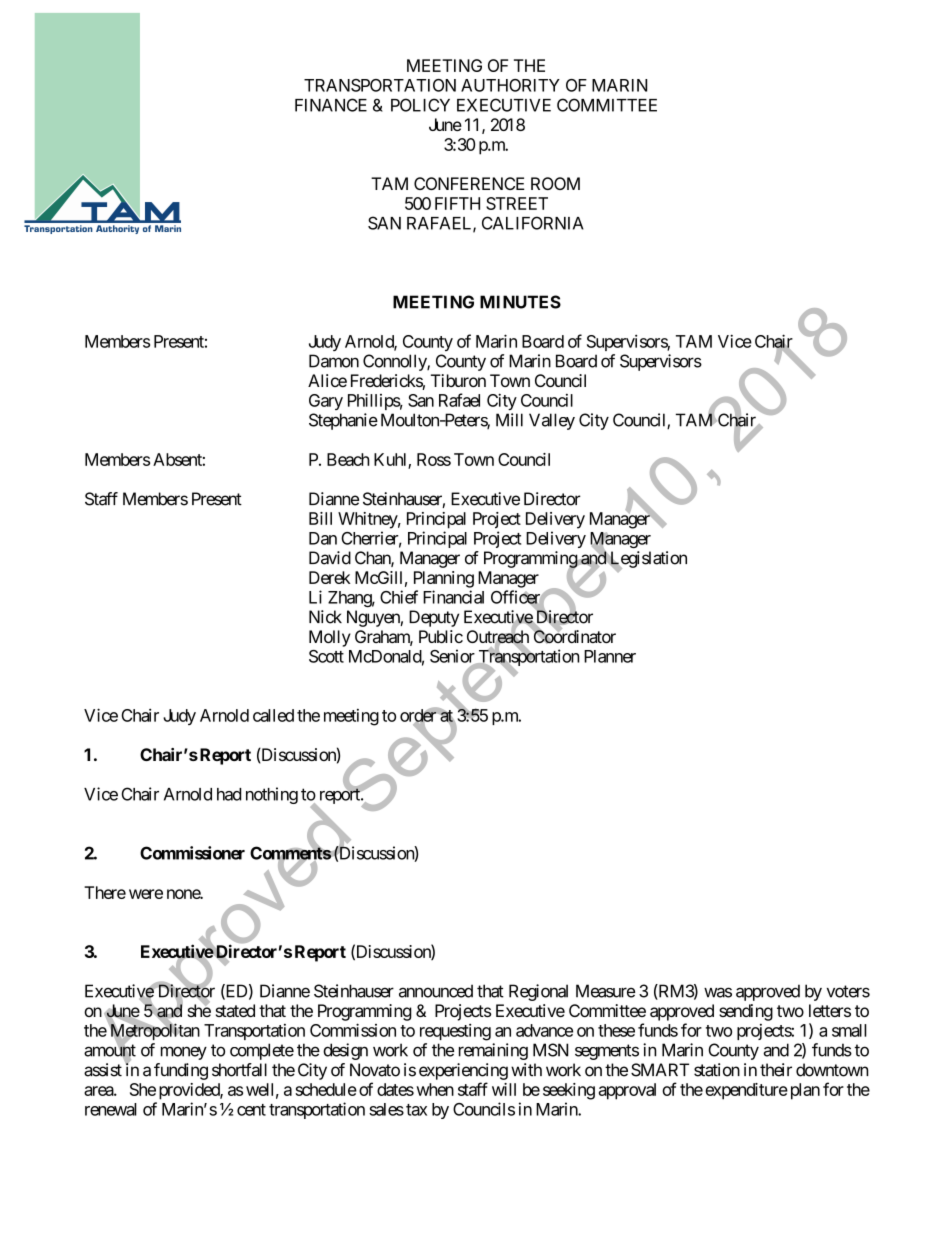 Image resolution: width=952 pixels, height=1233 pixels. What do you see at coordinates (574, 636) in the image?
I see `Coordinator` at bounding box center [574, 636].
